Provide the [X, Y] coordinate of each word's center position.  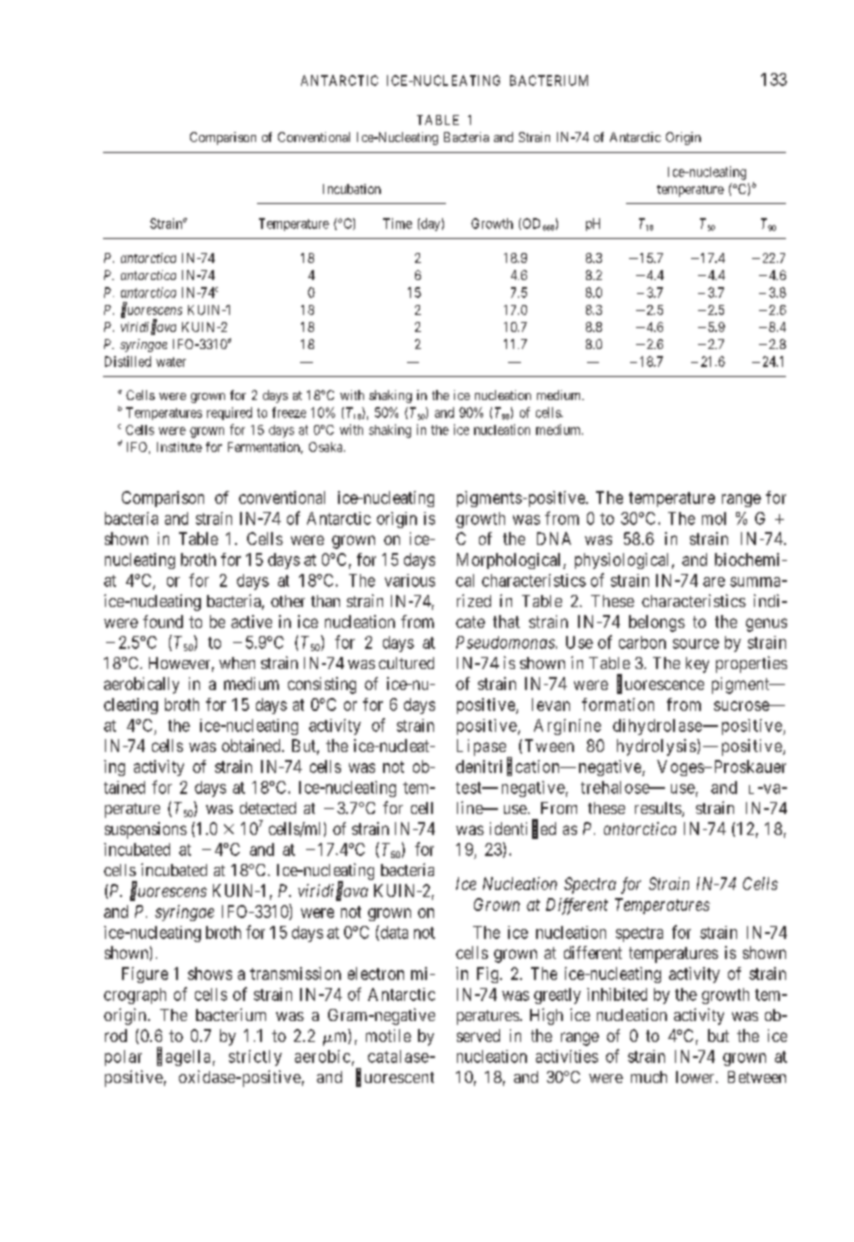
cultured [406, 663]
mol [714, 518]
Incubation [352, 189]
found [163, 621]
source [696, 644]
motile [388, 1035]
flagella [183, 1057]
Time [397, 223]
